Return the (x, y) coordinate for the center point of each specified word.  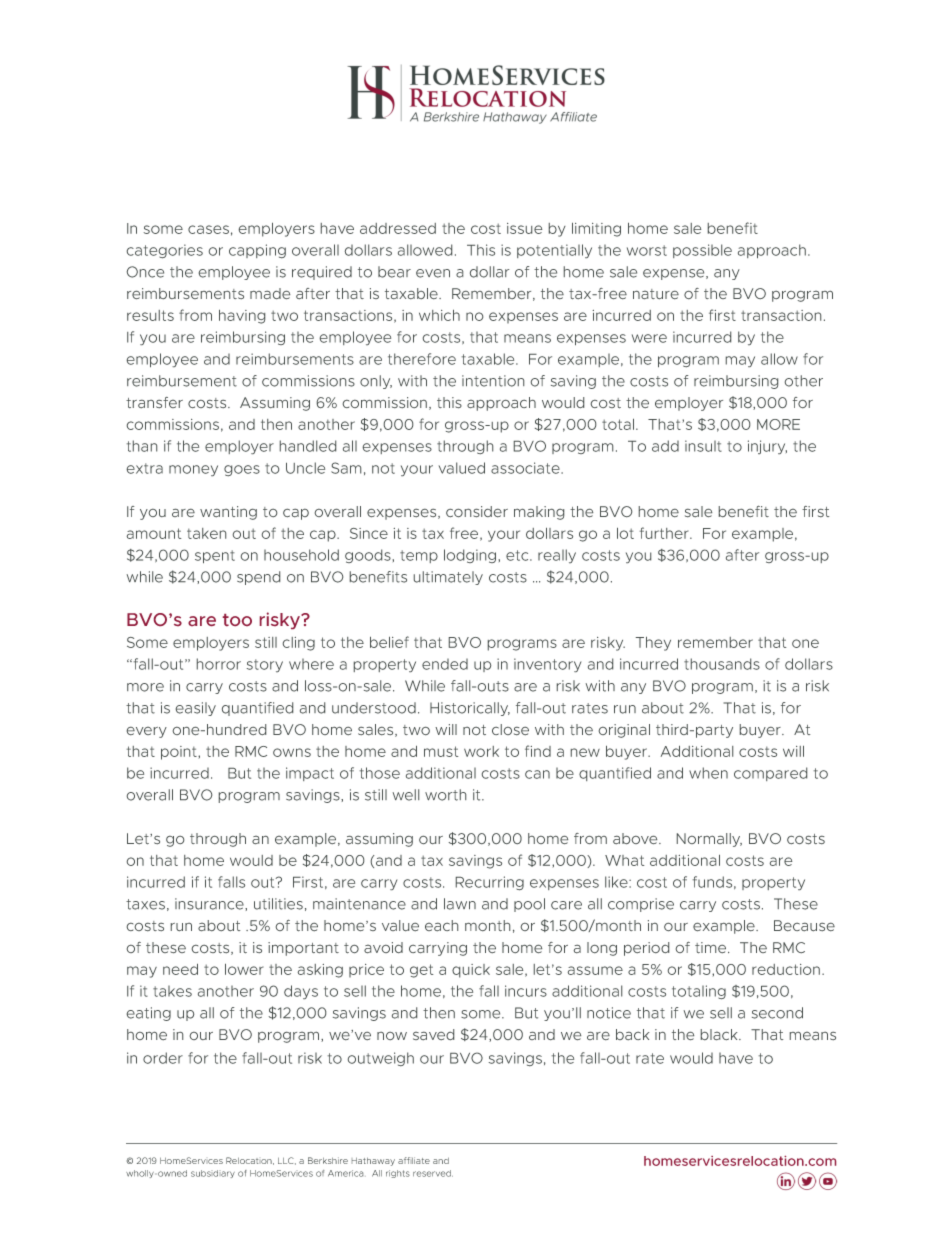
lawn (460, 904)
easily (196, 709)
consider (477, 511)
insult (703, 446)
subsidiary (213, 1174)
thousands (722, 664)
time (712, 947)
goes (242, 470)
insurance (210, 904)
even (433, 273)
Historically (470, 709)
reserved (433, 1173)
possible (702, 251)
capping (257, 251)
